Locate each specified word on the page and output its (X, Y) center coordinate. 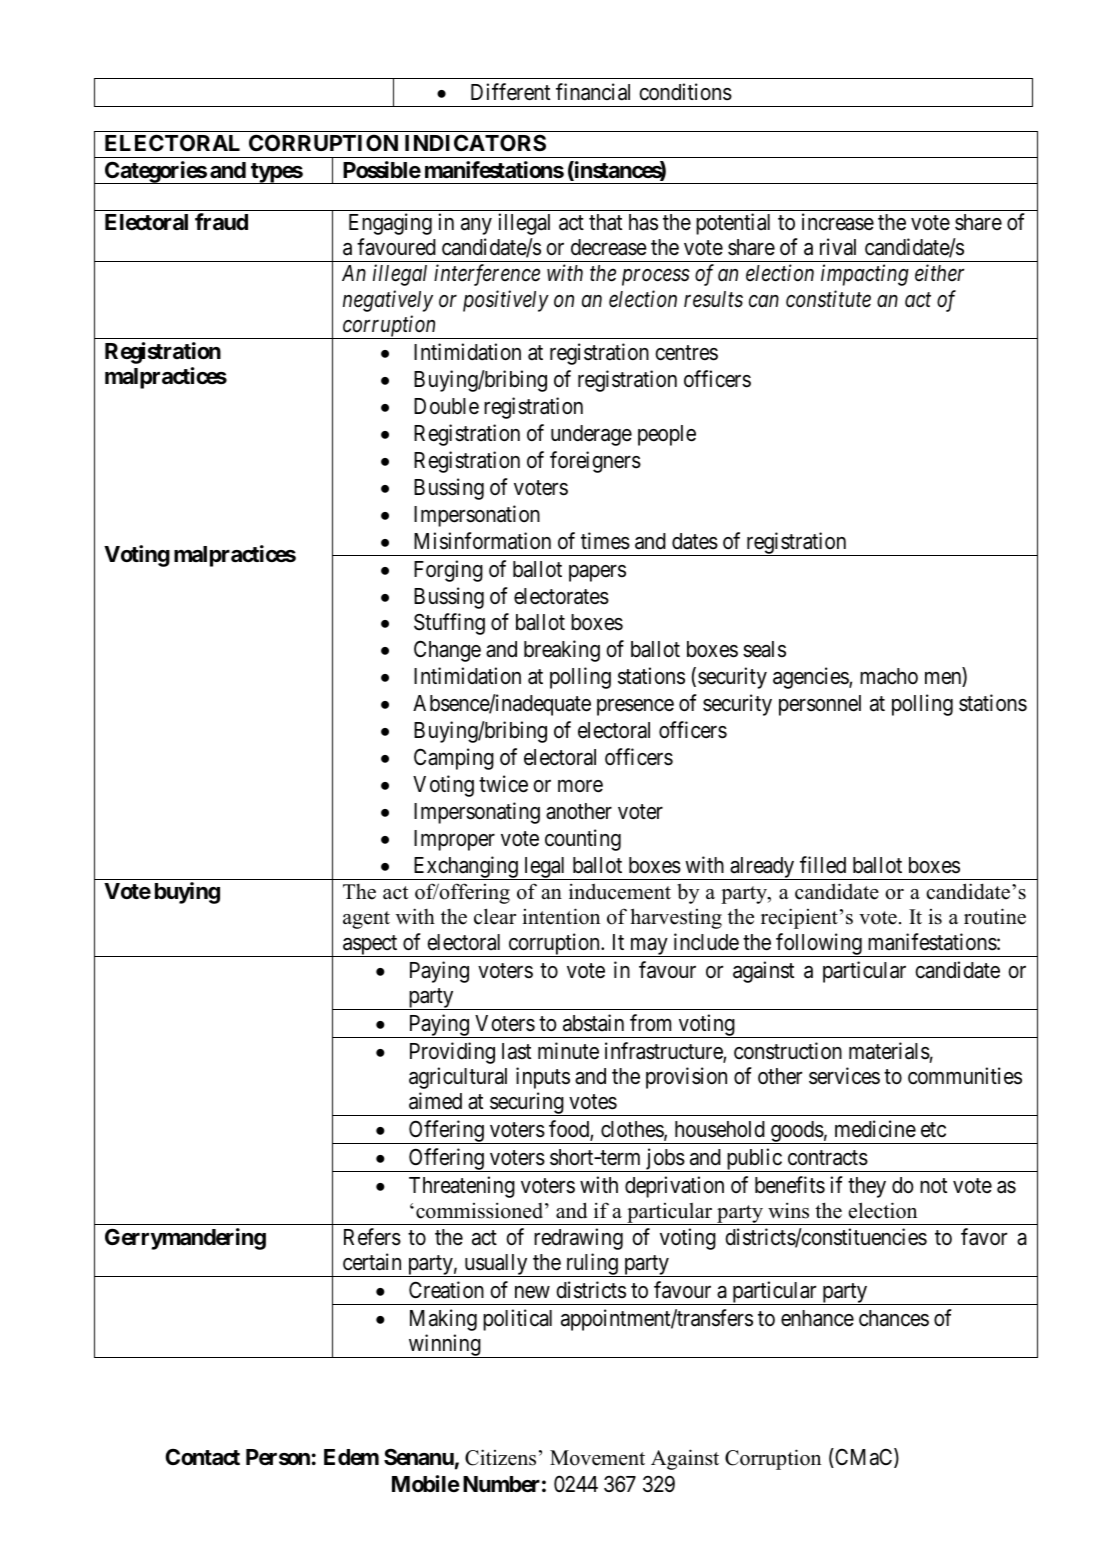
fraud (221, 221)
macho (889, 676)
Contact (202, 1457)
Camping (454, 759)
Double (446, 406)
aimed (435, 1101)
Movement (597, 1458)
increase (838, 222)
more (580, 786)
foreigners (595, 462)
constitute (828, 299)
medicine (875, 1129)
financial (593, 92)
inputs (543, 1078)
